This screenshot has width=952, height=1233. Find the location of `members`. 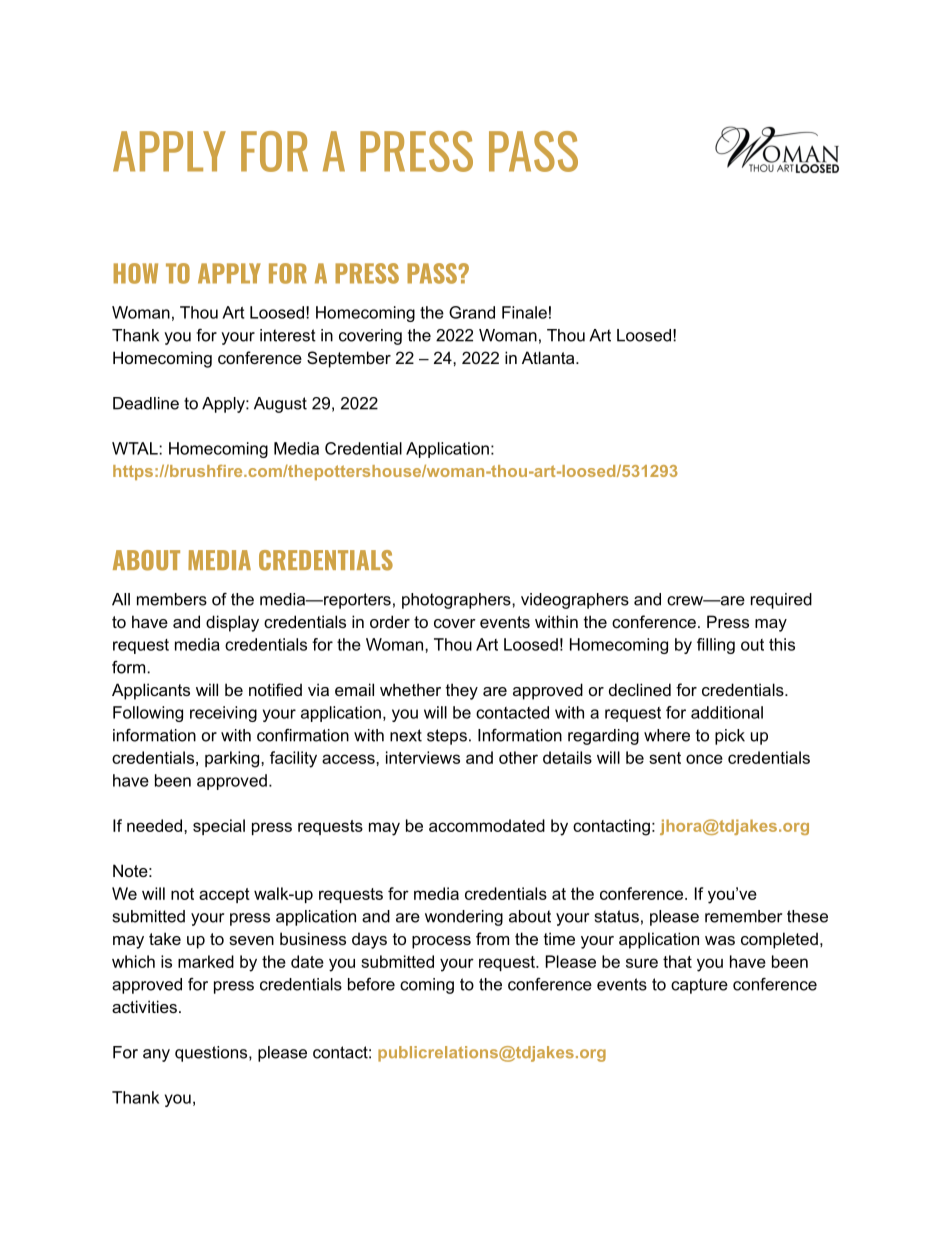

members is located at coordinates (172, 599).
